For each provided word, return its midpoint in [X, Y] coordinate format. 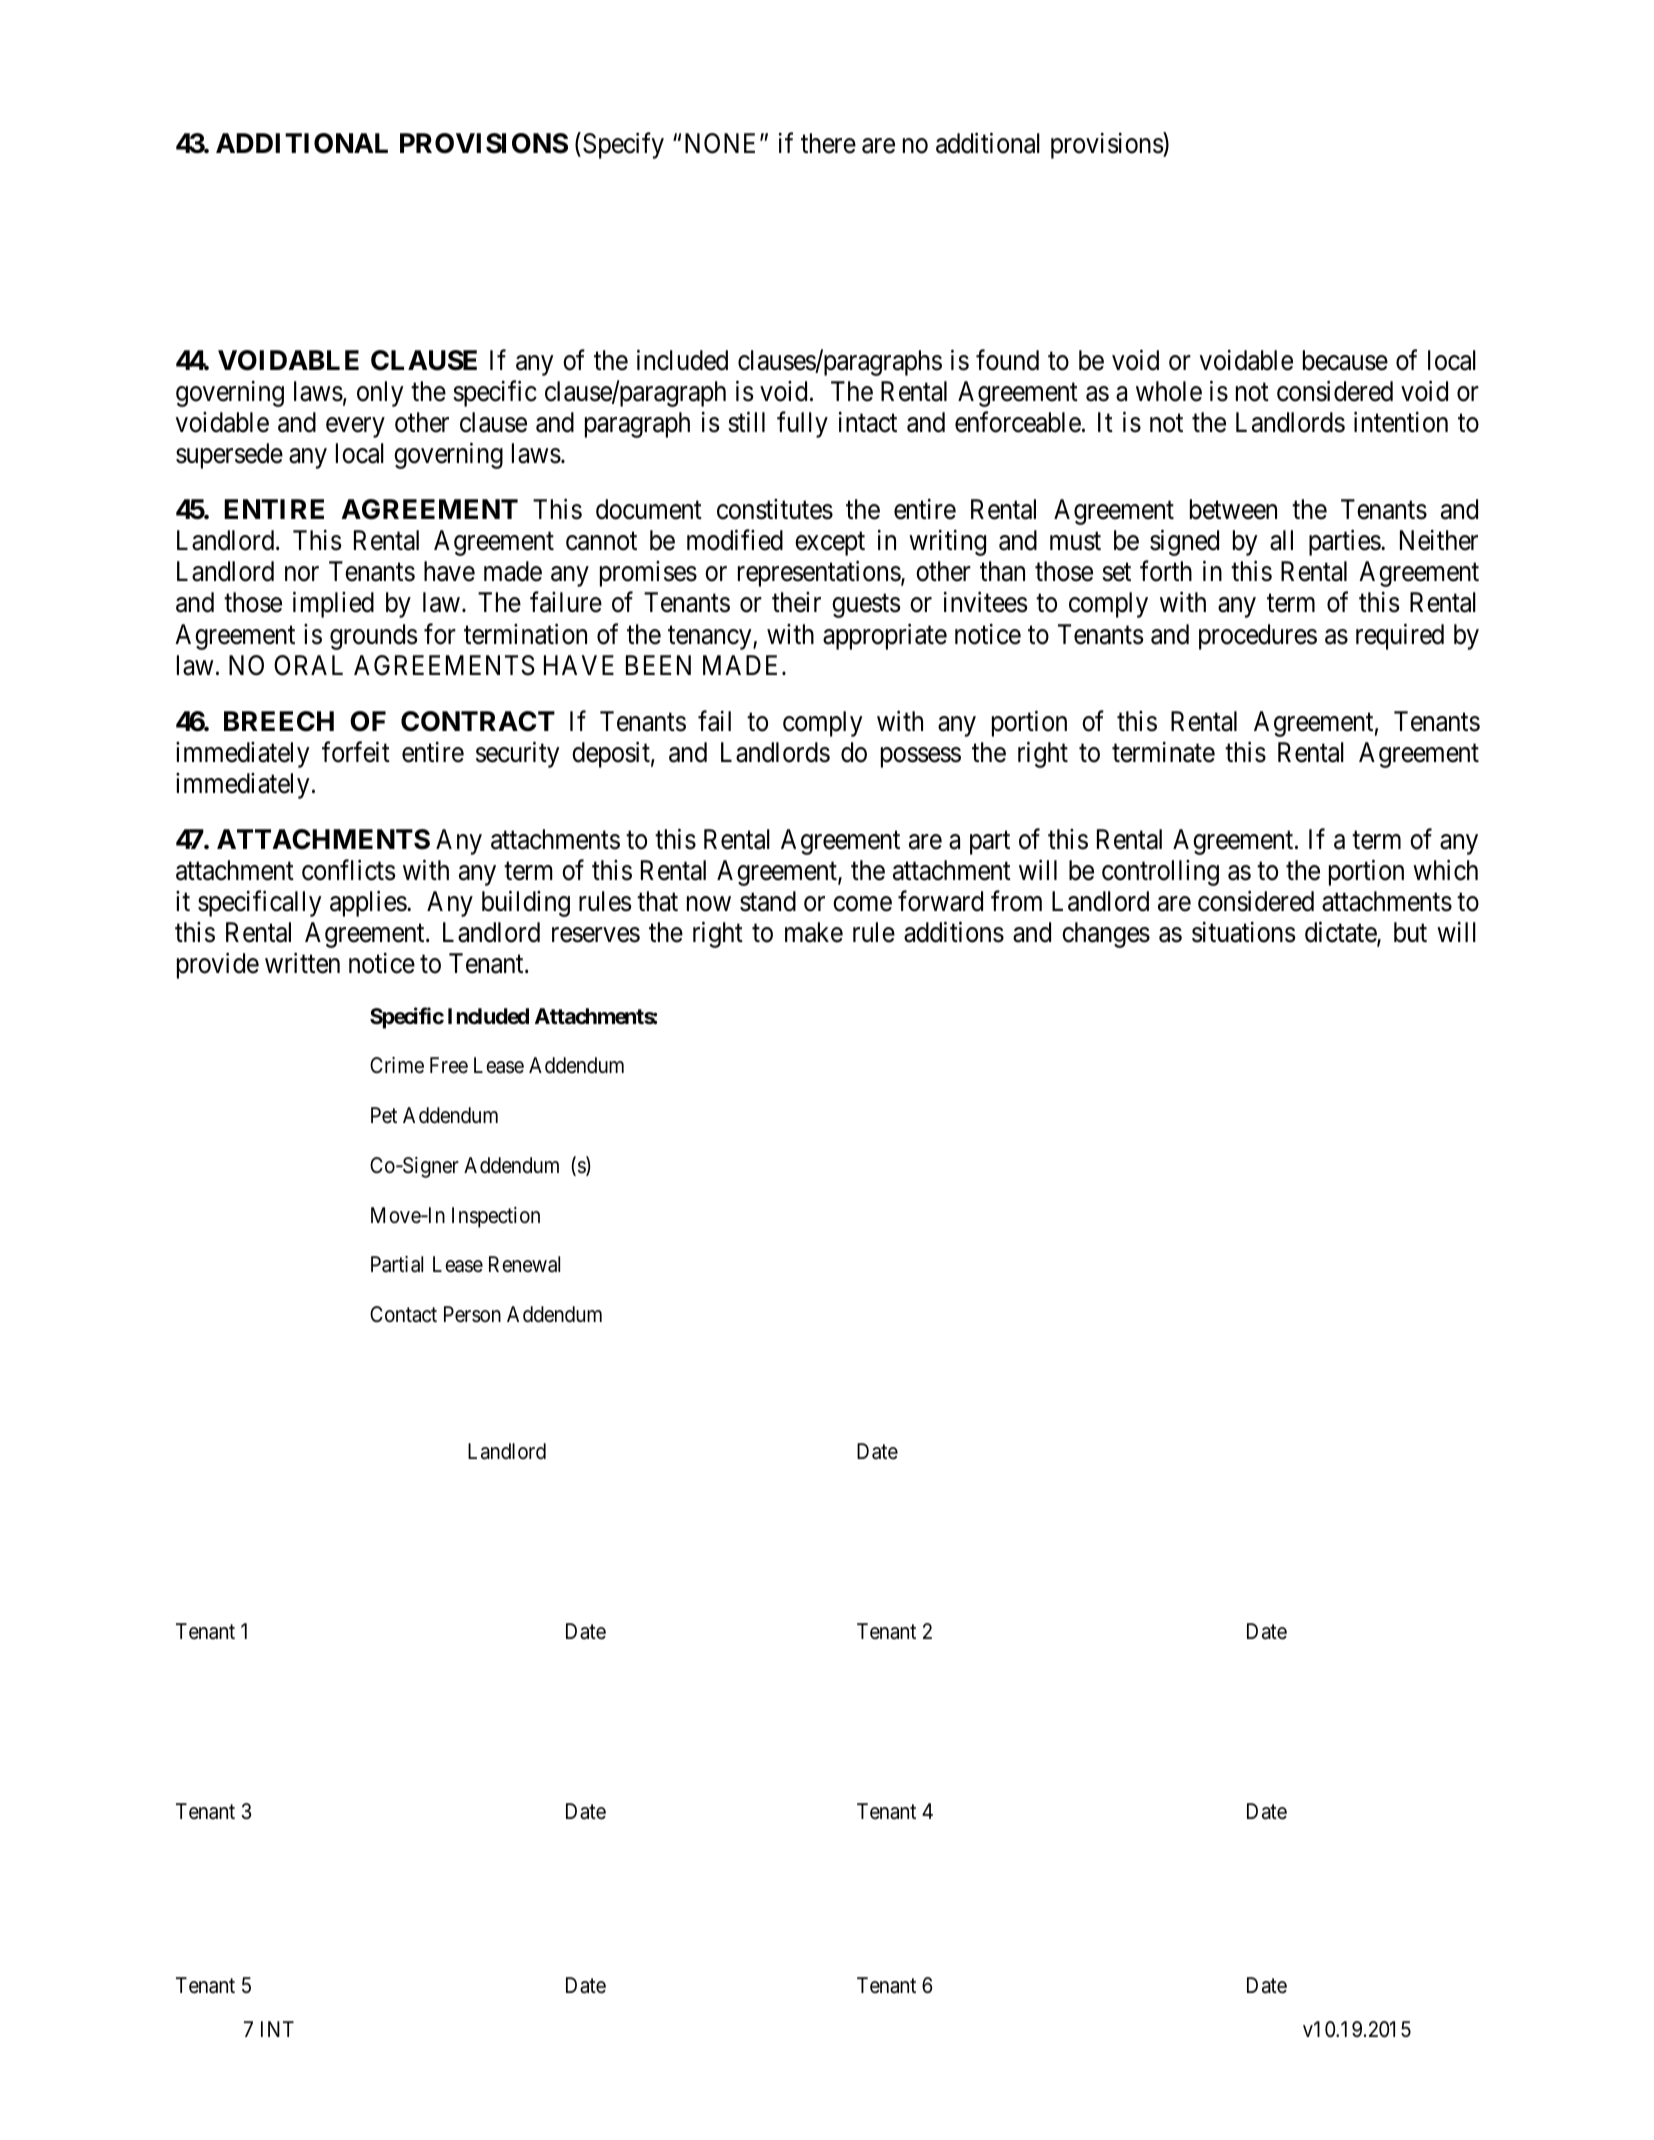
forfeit [356, 752]
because [1345, 360]
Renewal [524, 1264]
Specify [623, 145]
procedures [1258, 637]
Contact [403, 1314]
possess [921, 757]
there [828, 143]
